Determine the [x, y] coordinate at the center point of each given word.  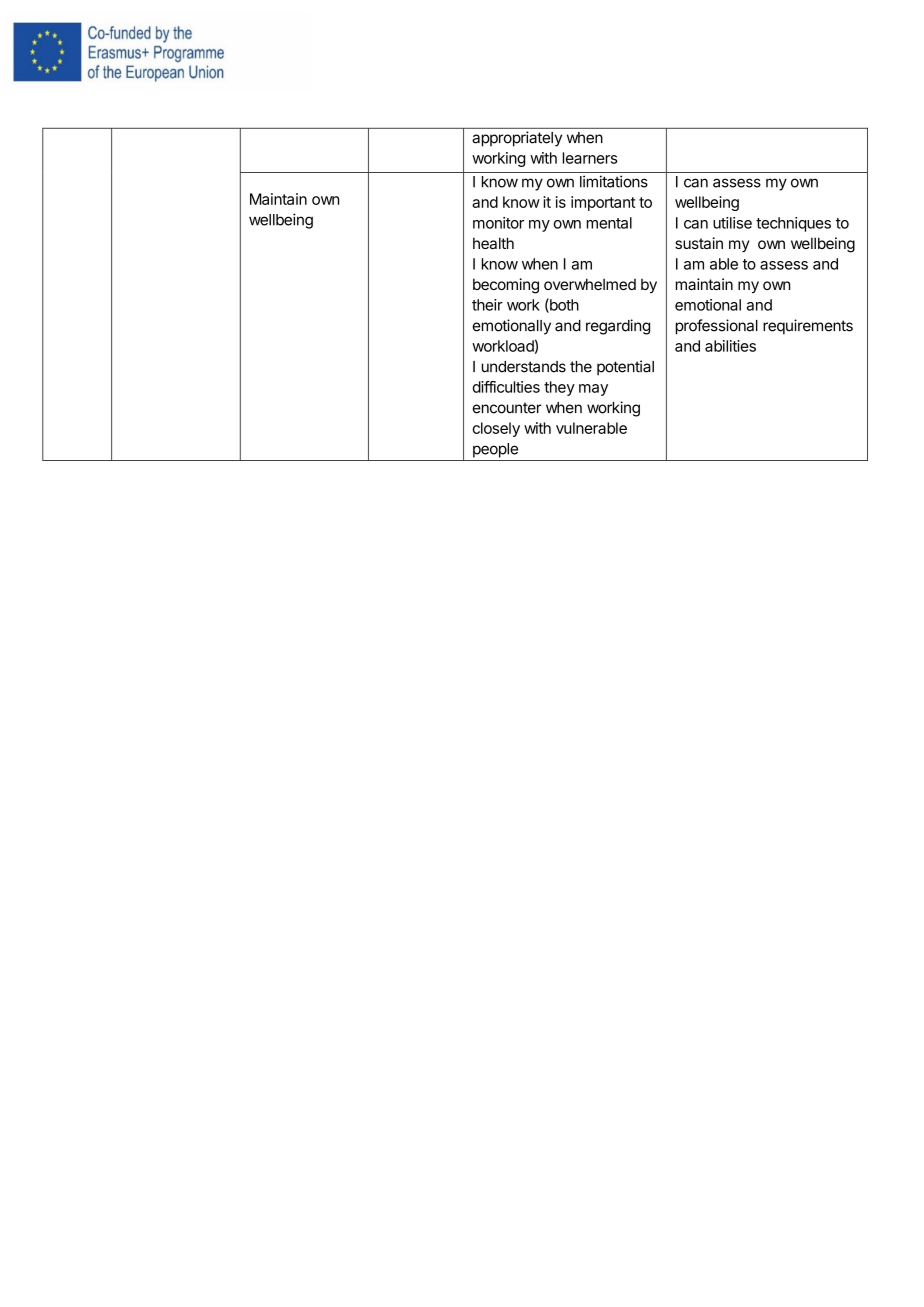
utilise [732, 223]
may [593, 390]
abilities [730, 346]
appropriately [517, 139]
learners [590, 158]
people [495, 450]
